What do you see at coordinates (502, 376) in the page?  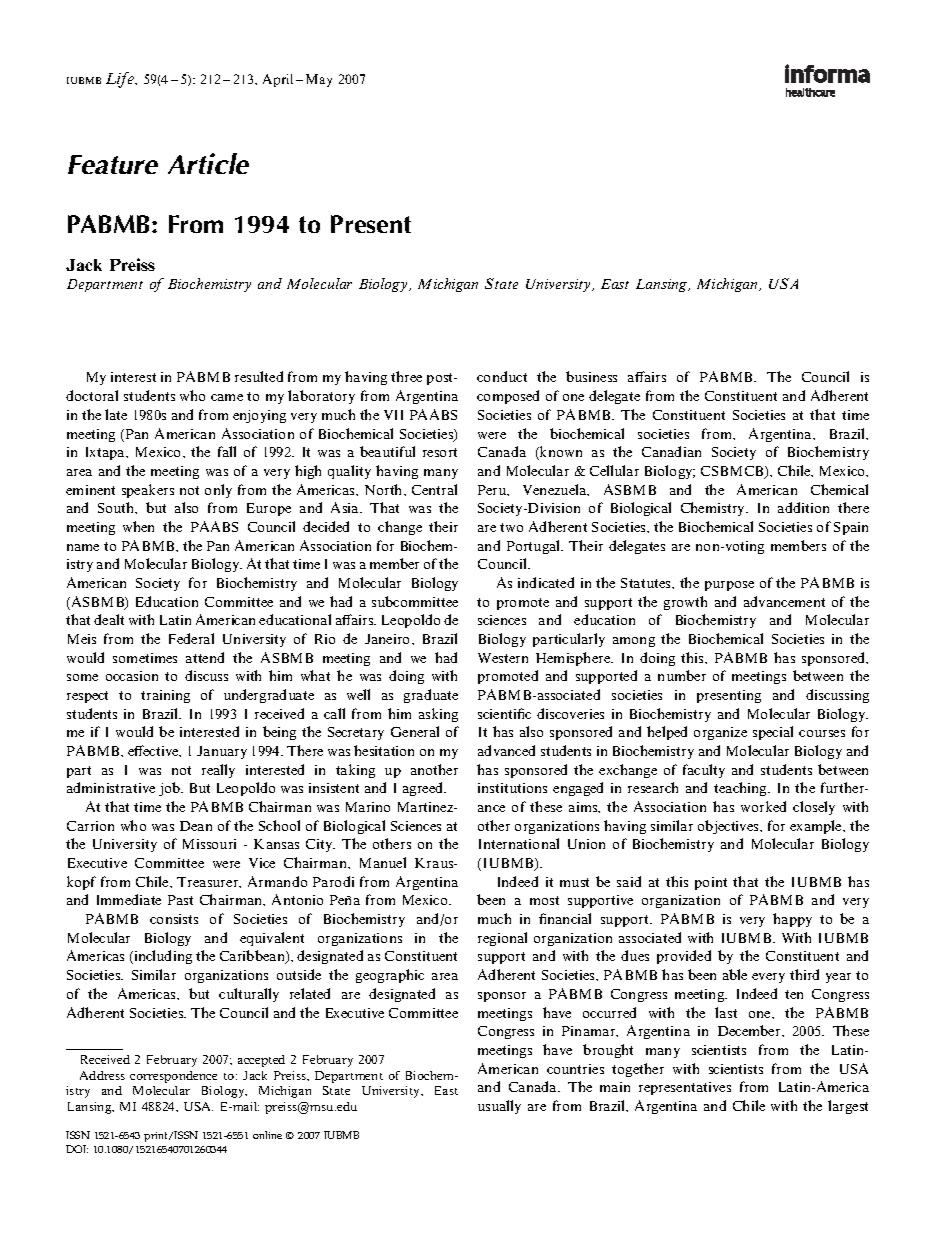 I see `conduct` at bounding box center [502, 376].
